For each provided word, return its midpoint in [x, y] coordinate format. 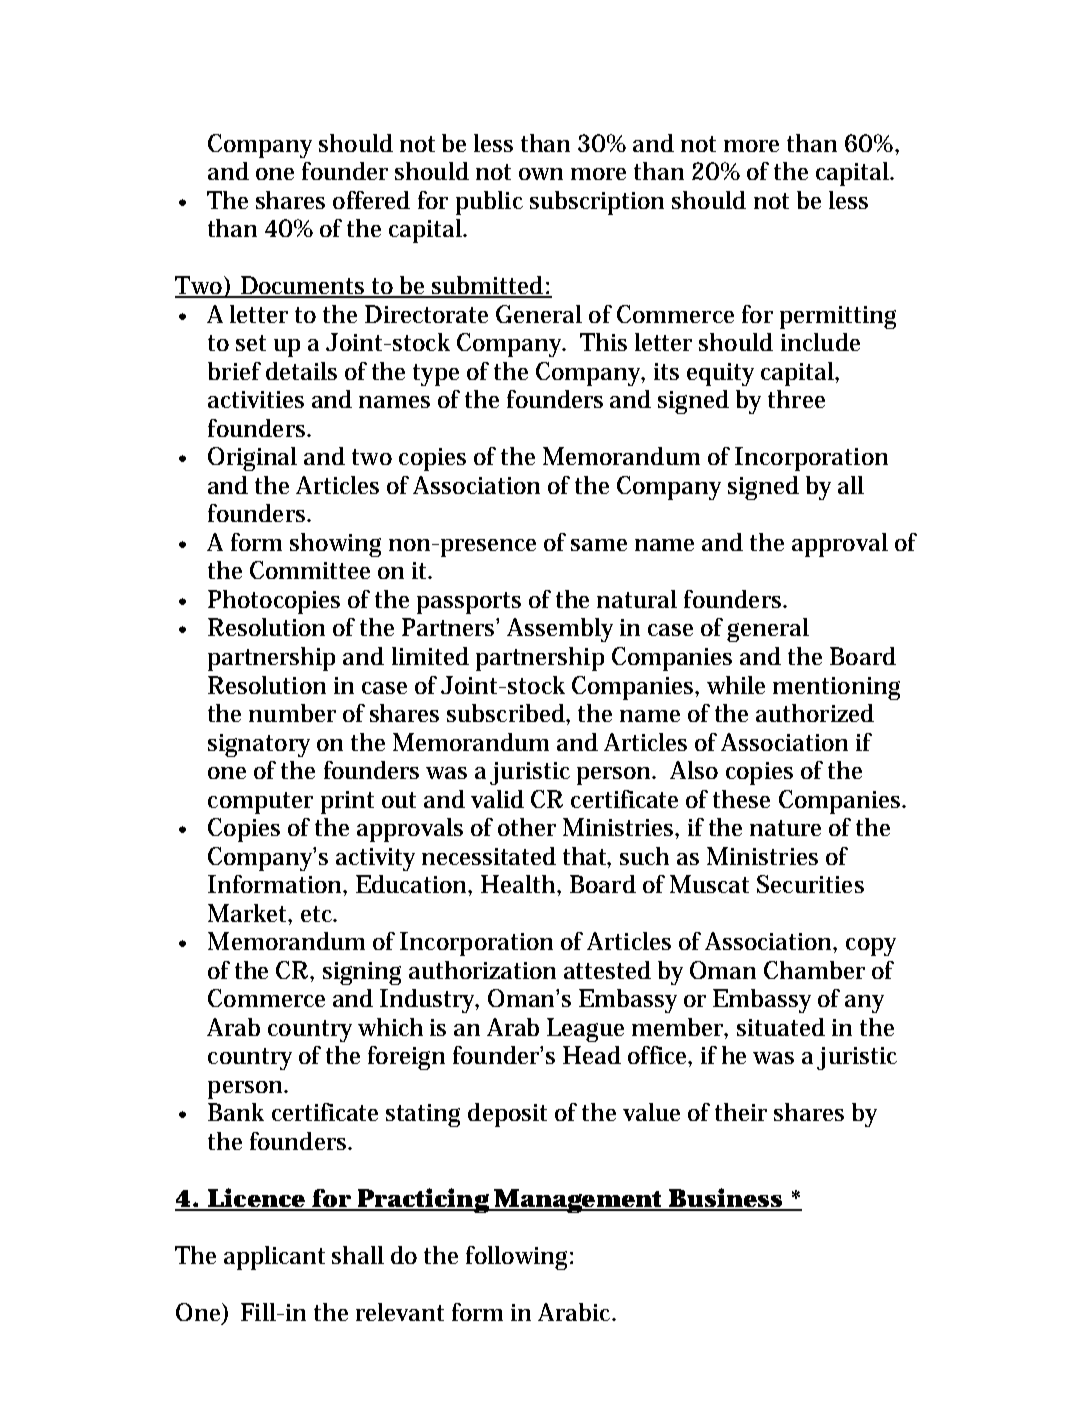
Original [252, 459]
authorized [815, 713]
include [820, 342]
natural [637, 599]
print [347, 802]
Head [592, 1055]
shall [358, 1255]
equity [720, 374]
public [489, 203]
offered [371, 200]
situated [781, 1027]
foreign [406, 1058]
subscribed [508, 714]
